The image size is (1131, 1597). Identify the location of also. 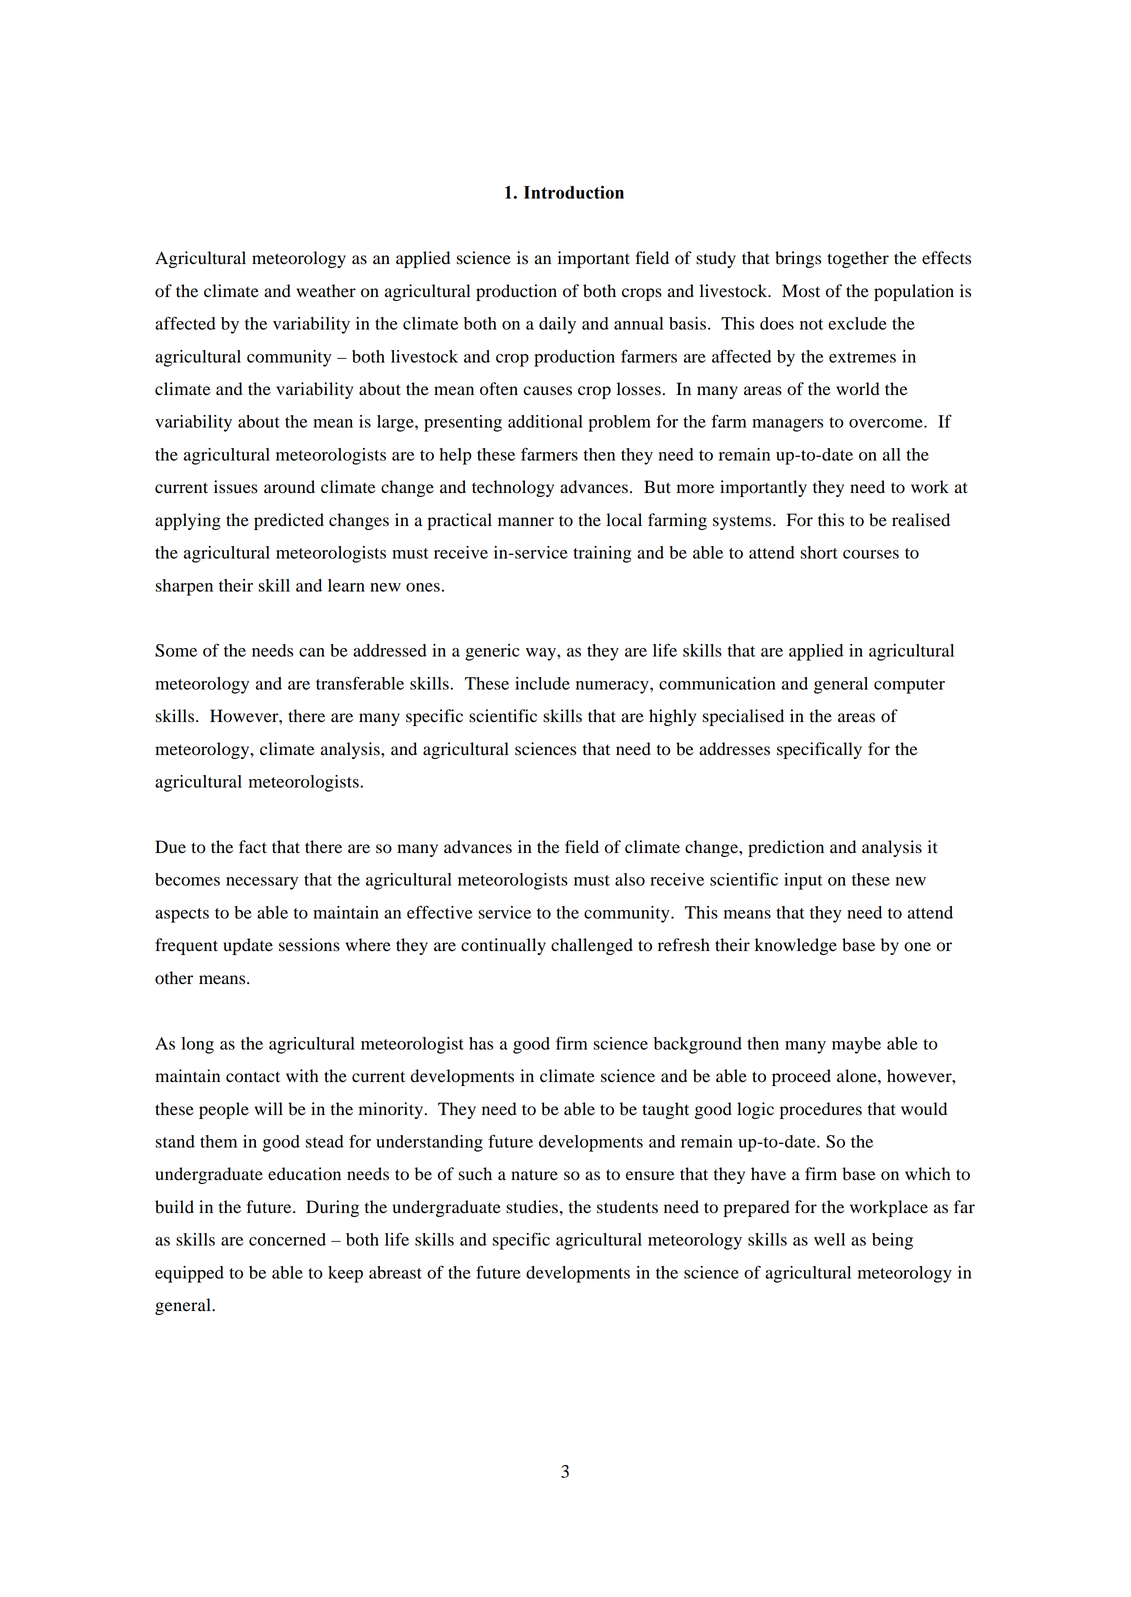
(630, 879).
